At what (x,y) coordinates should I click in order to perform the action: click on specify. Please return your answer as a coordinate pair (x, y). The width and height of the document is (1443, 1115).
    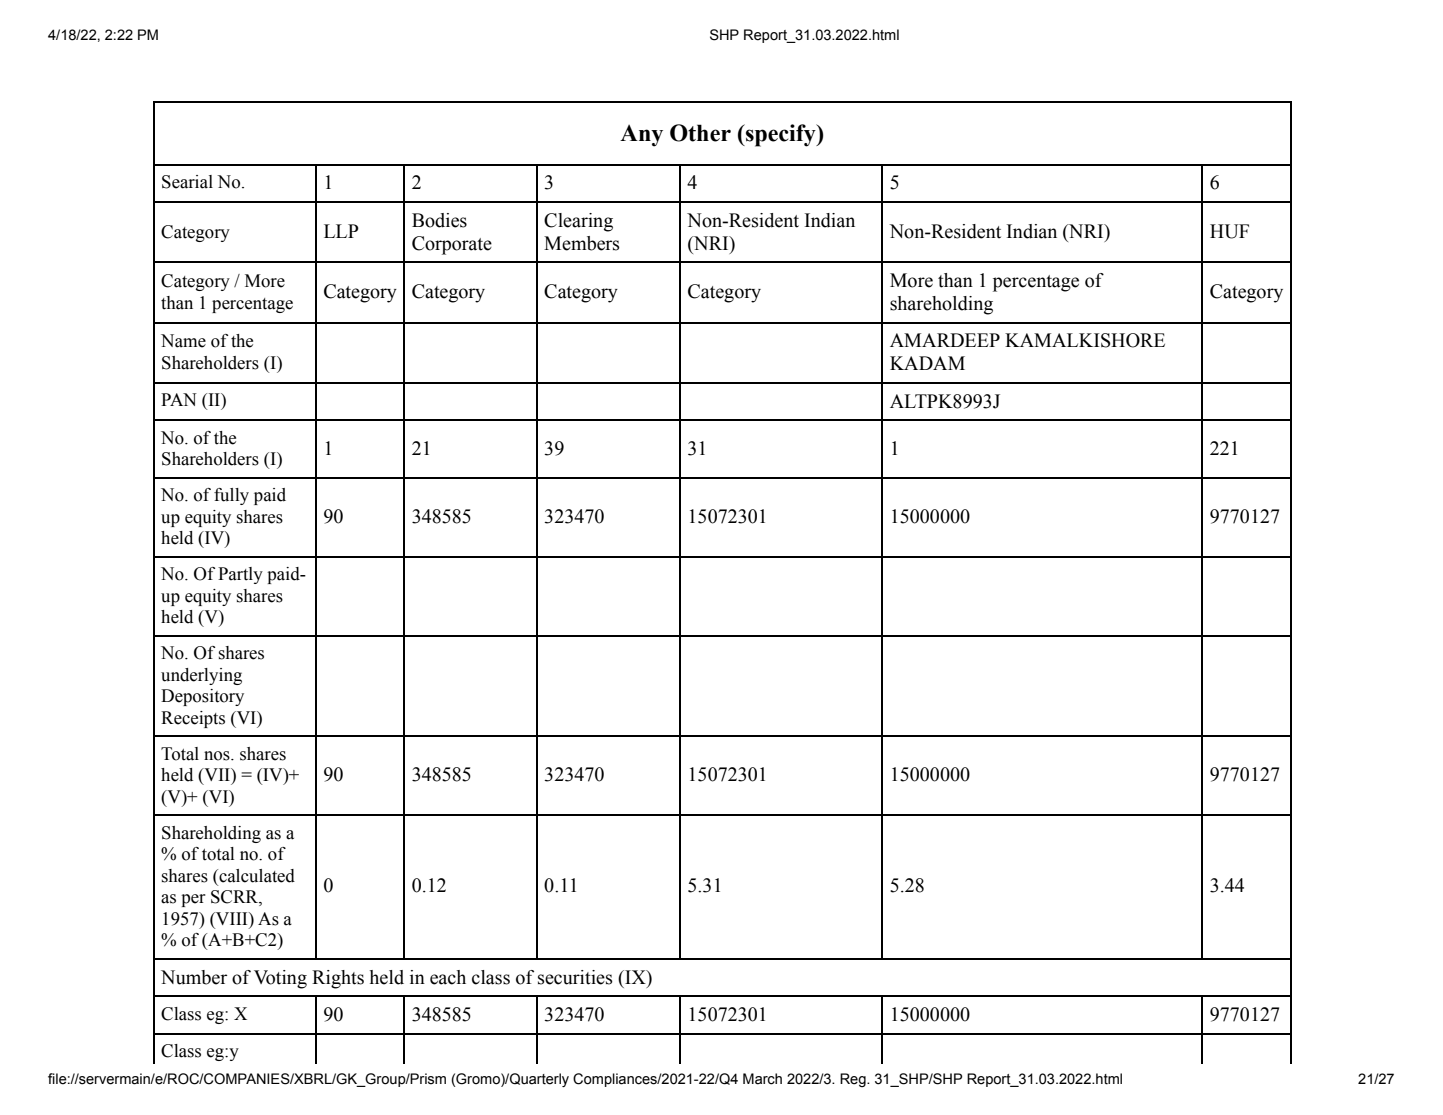
    Looking at the image, I should click on (781, 135).
